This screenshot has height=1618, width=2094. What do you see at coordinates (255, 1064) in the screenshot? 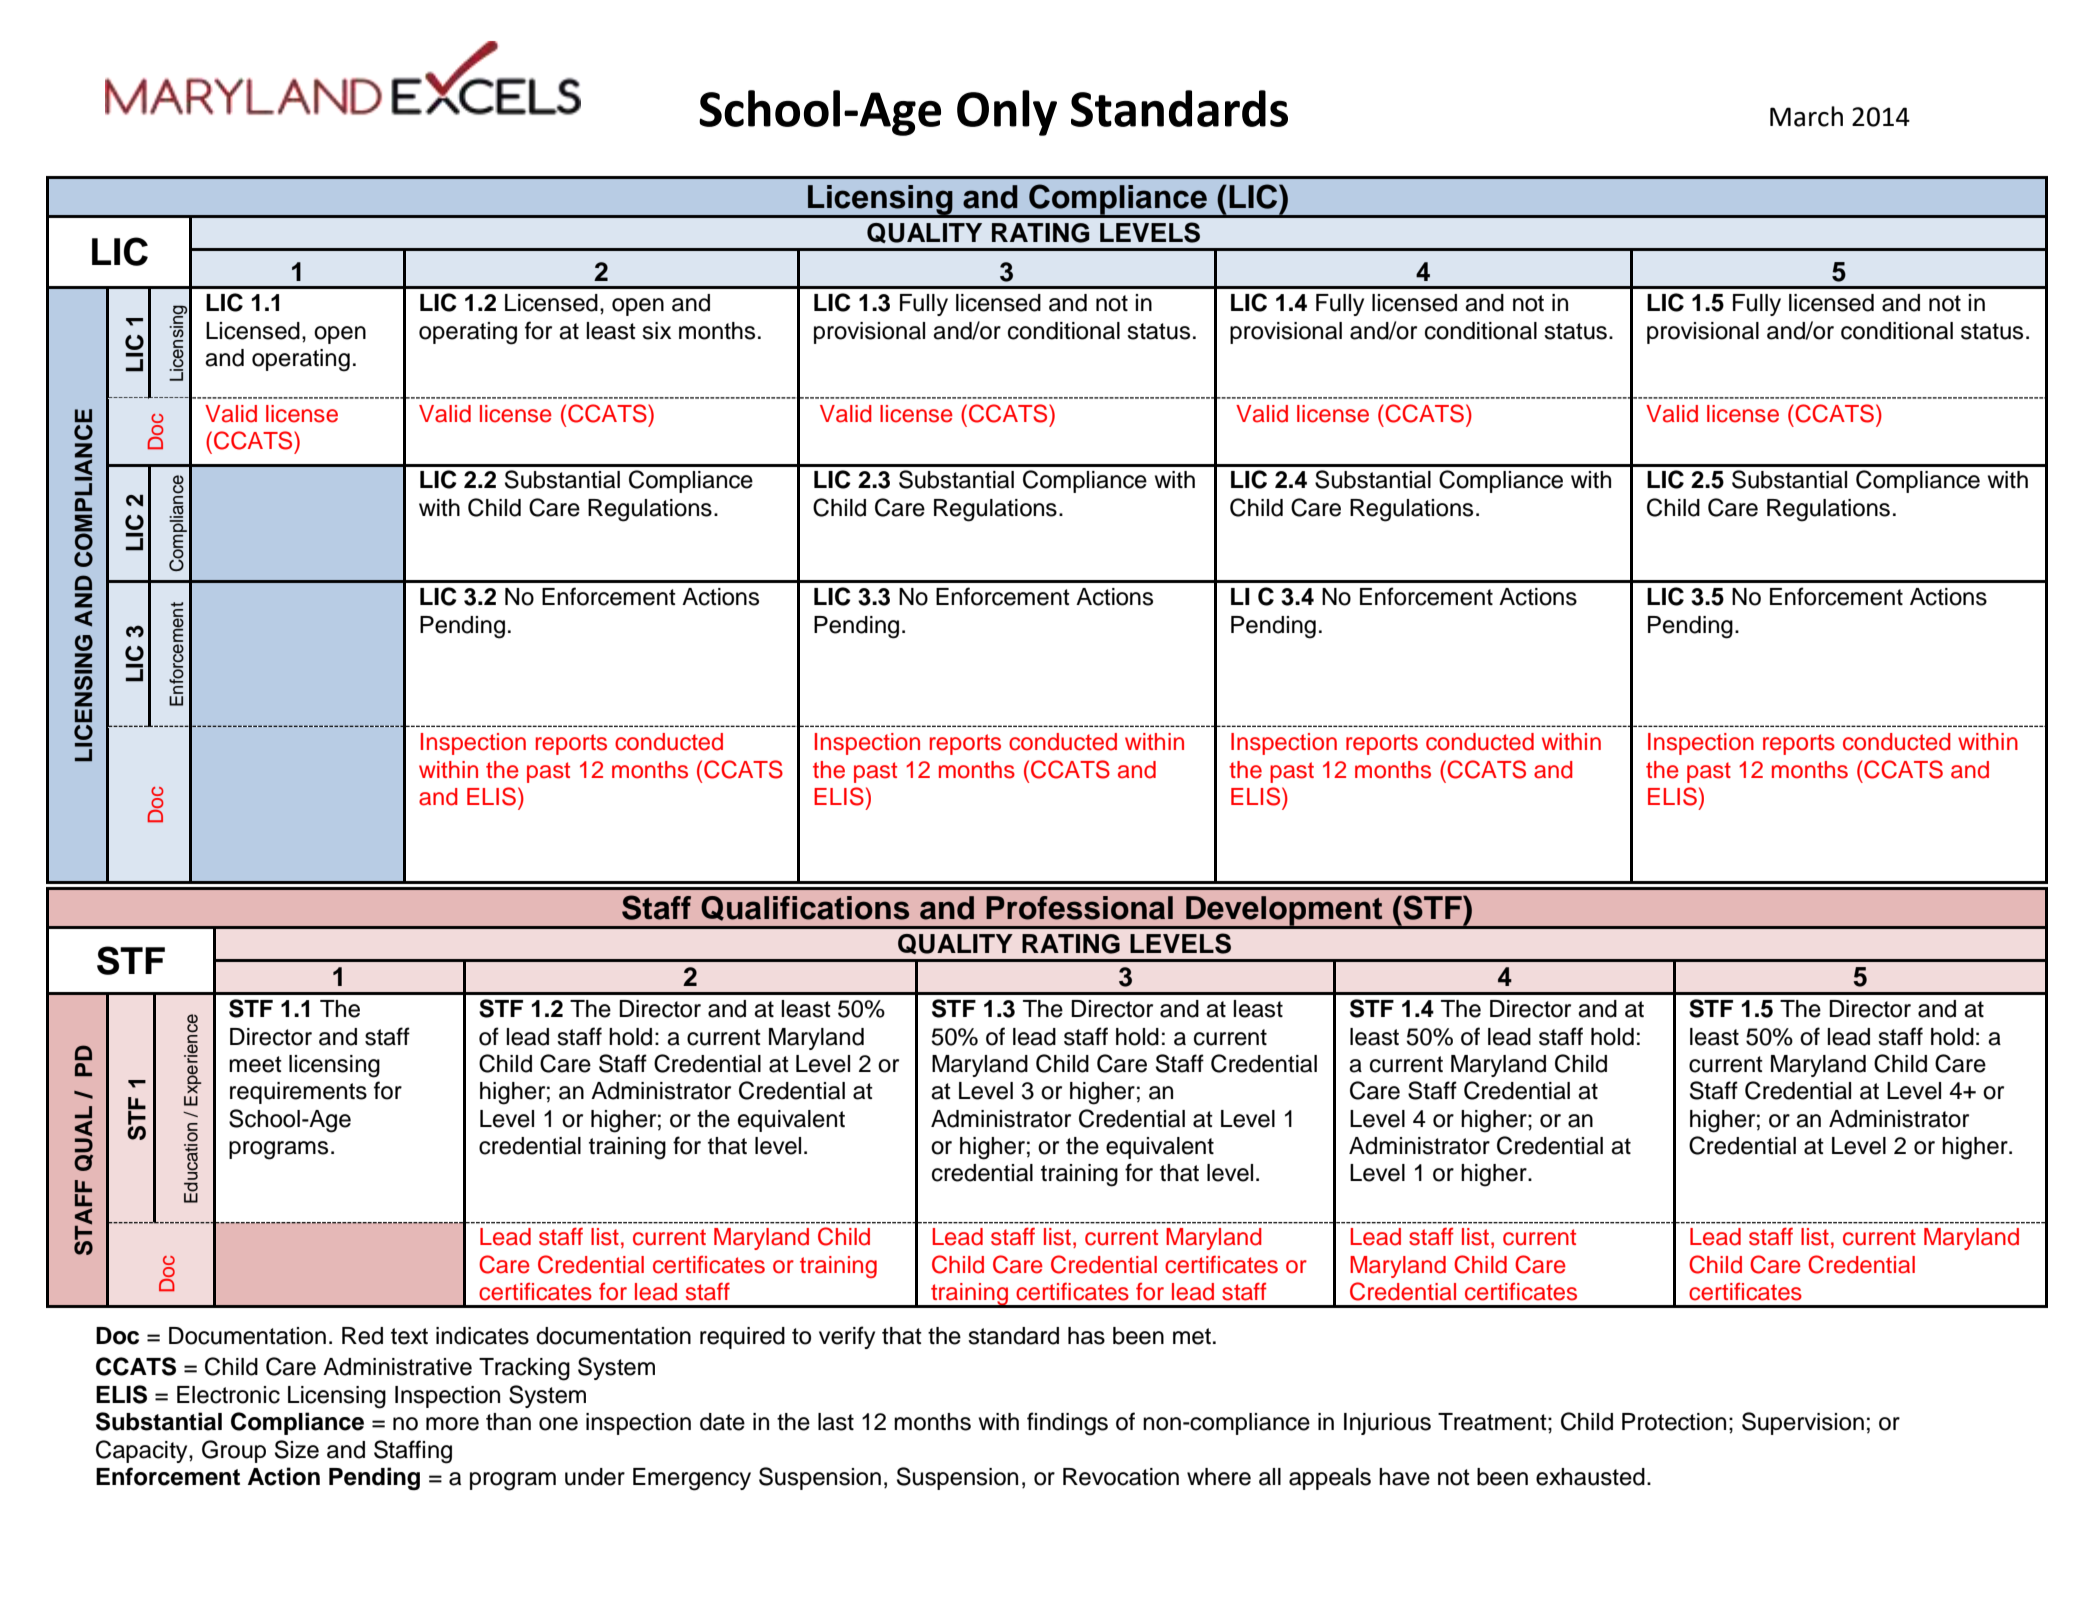
I see `meet` at bounding box center [255, 1064].
